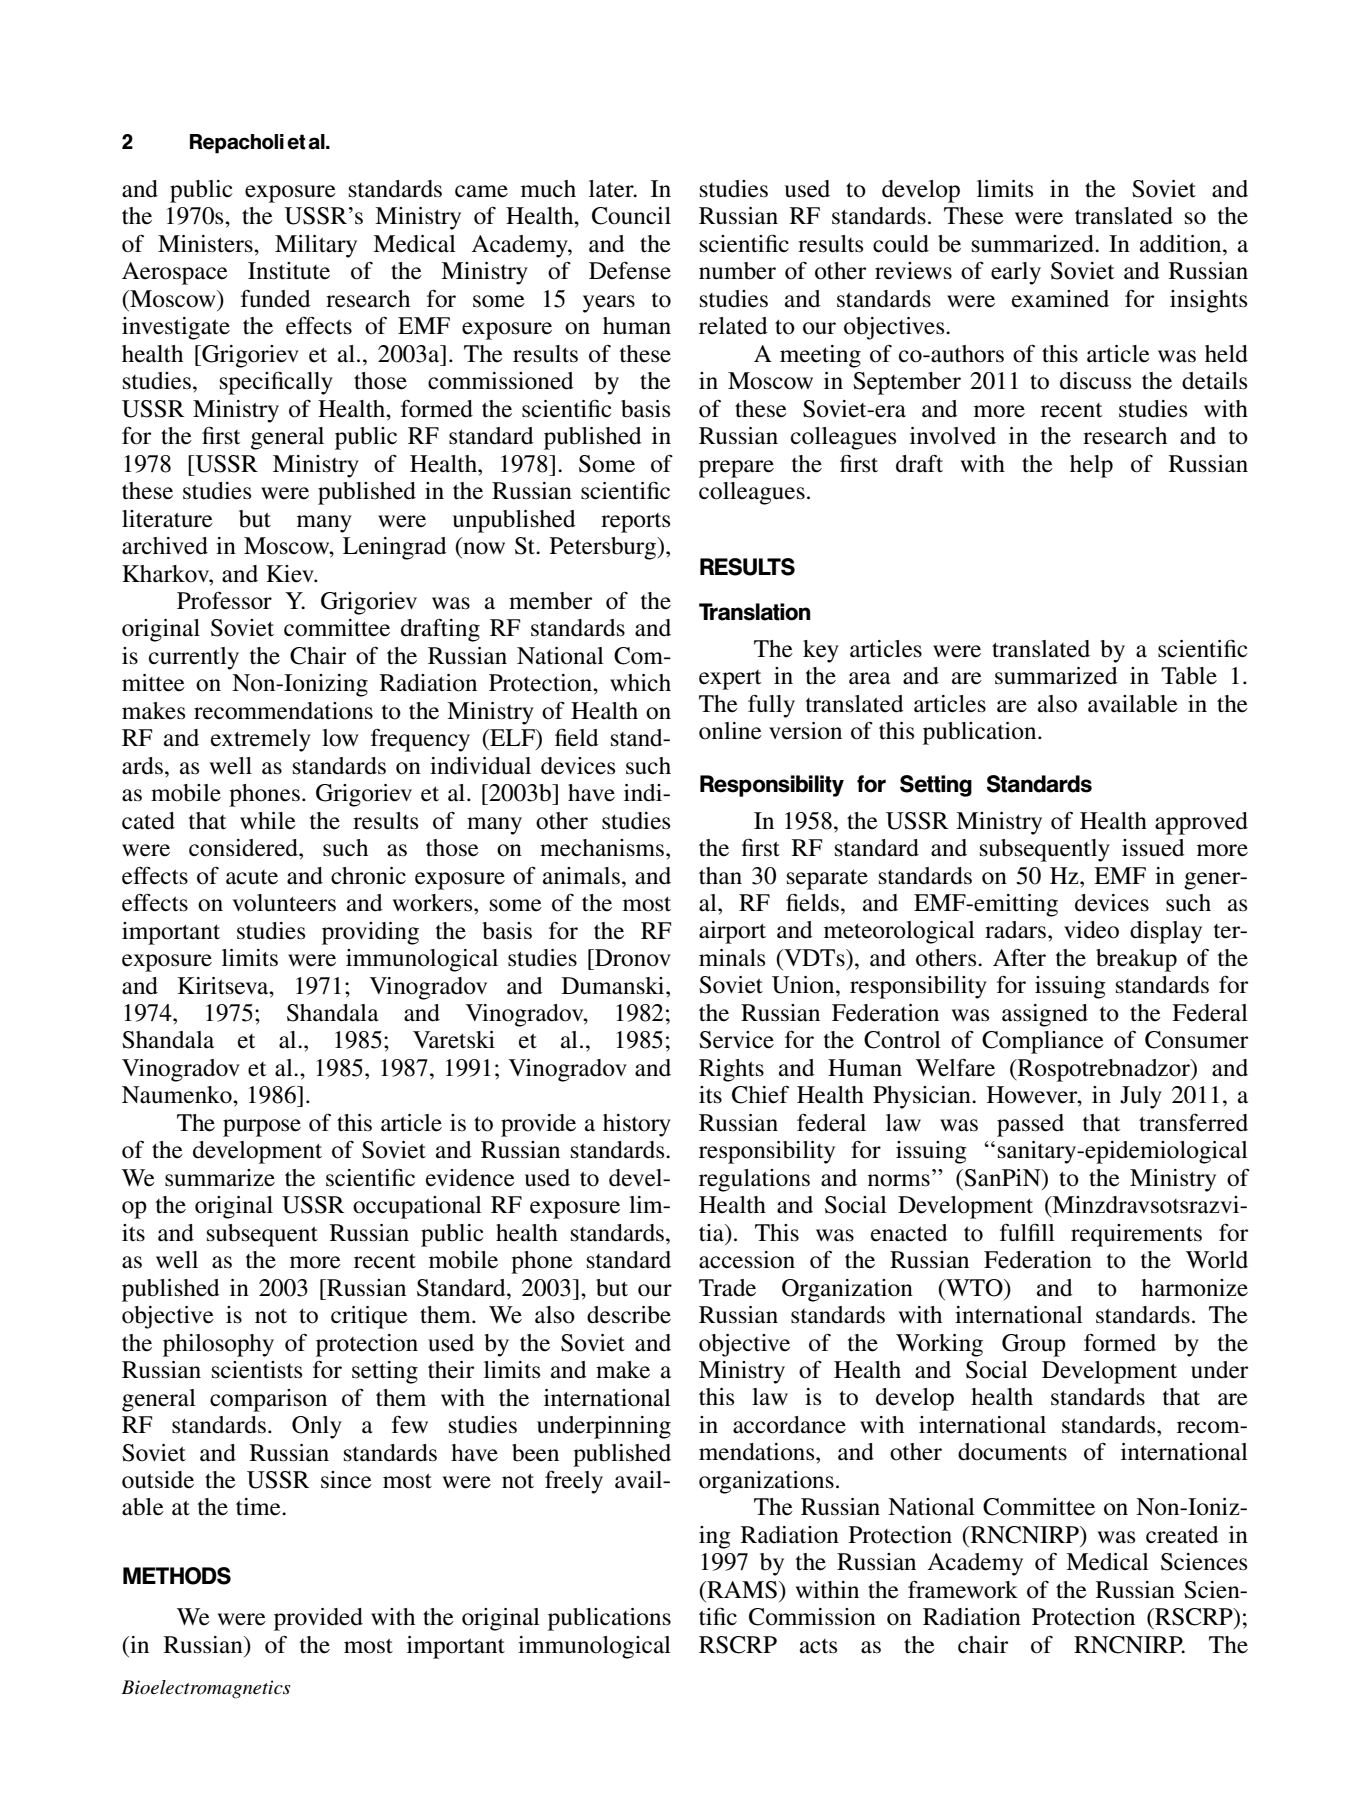  Describe the element at coordinates (177, 1576) in the page. I see `METHODS` at that location.
